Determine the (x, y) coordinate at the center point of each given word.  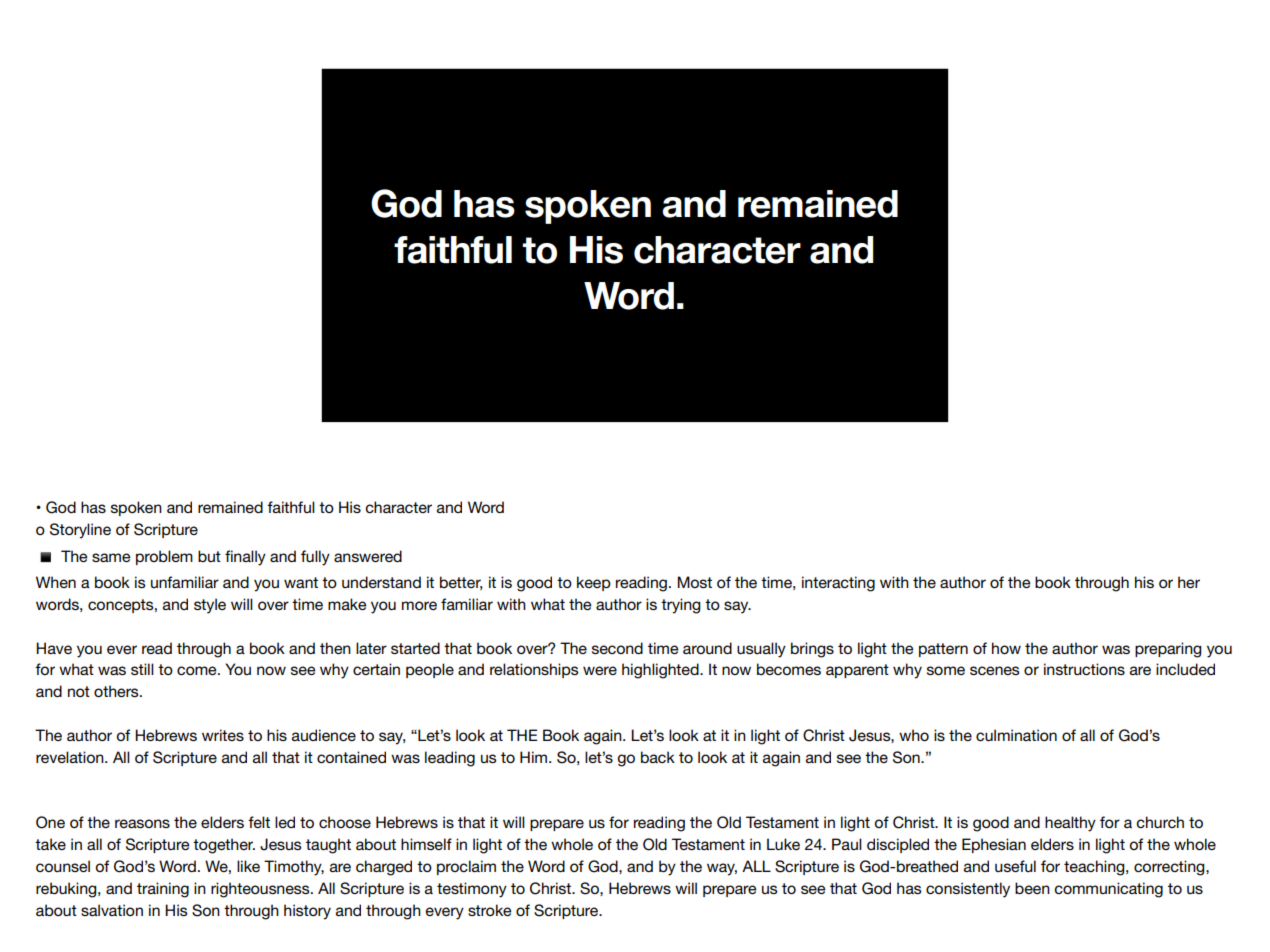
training (163, 890)
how (1006, 648)
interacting (838, 584)
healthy (1070, 824)
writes (223, 735)
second (617, 648)
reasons (142, 823)
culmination (1016, 735)
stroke (490, 910)
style (210, 606)
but (209, 556)
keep (594, 583)
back (658, 757)
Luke (783, 844)
